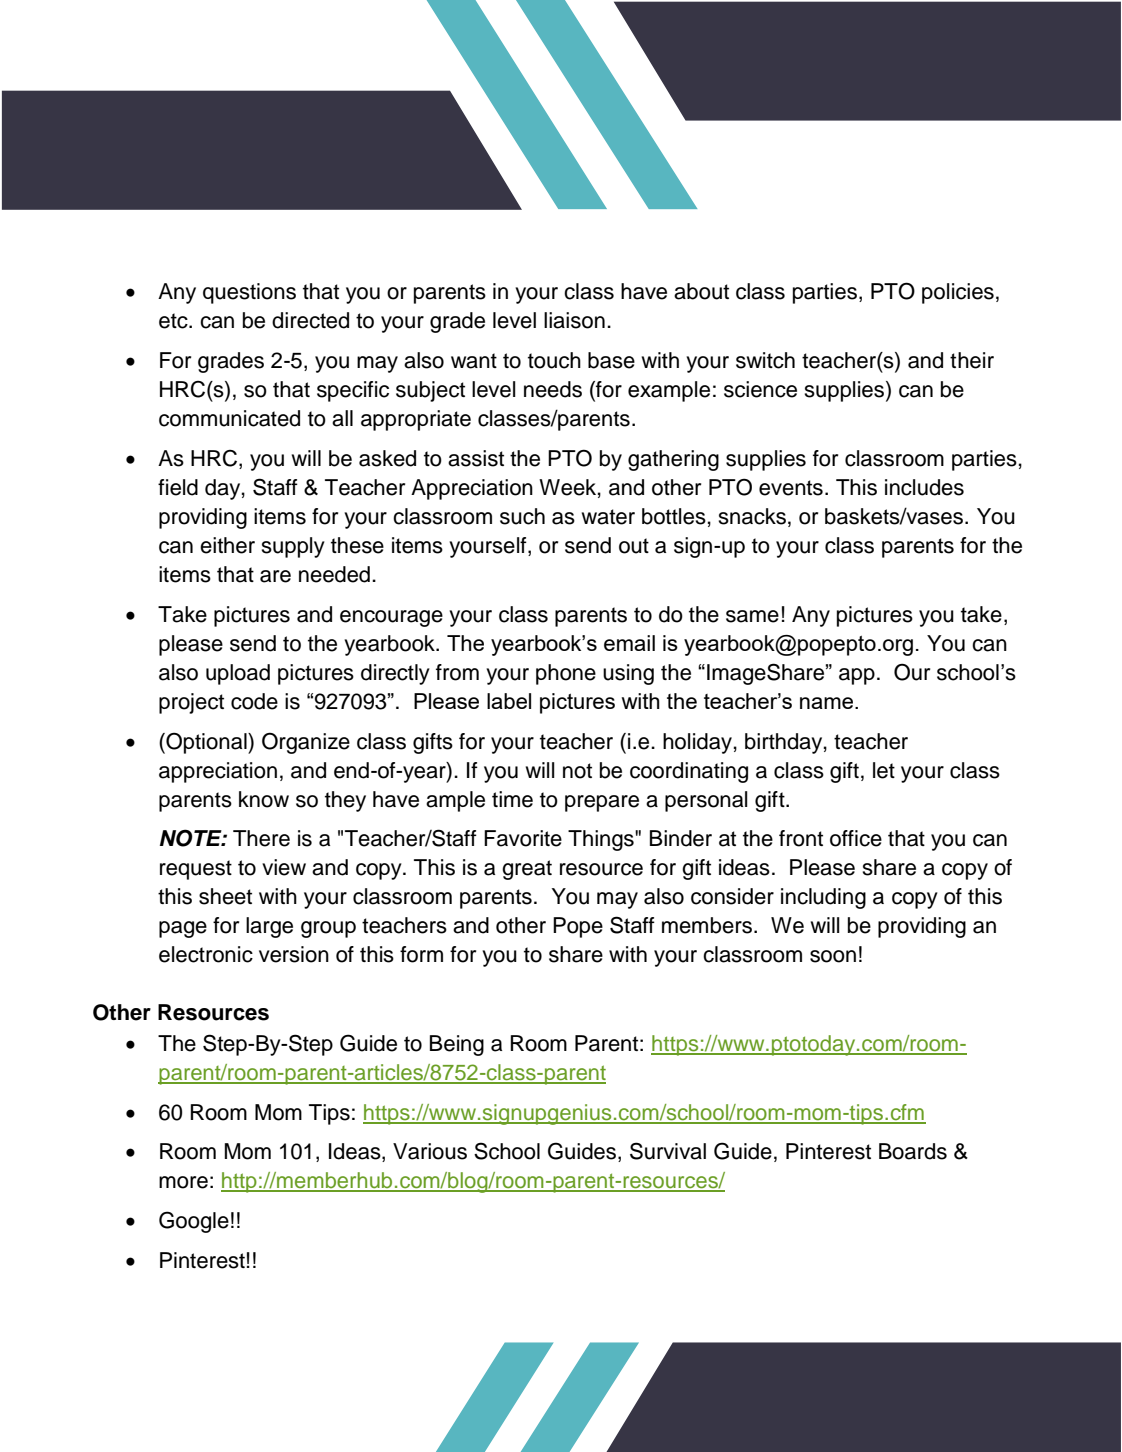  What do you see at coordinates (629, 643) in the document?
I see `email` at bounding box center [629, 643].
